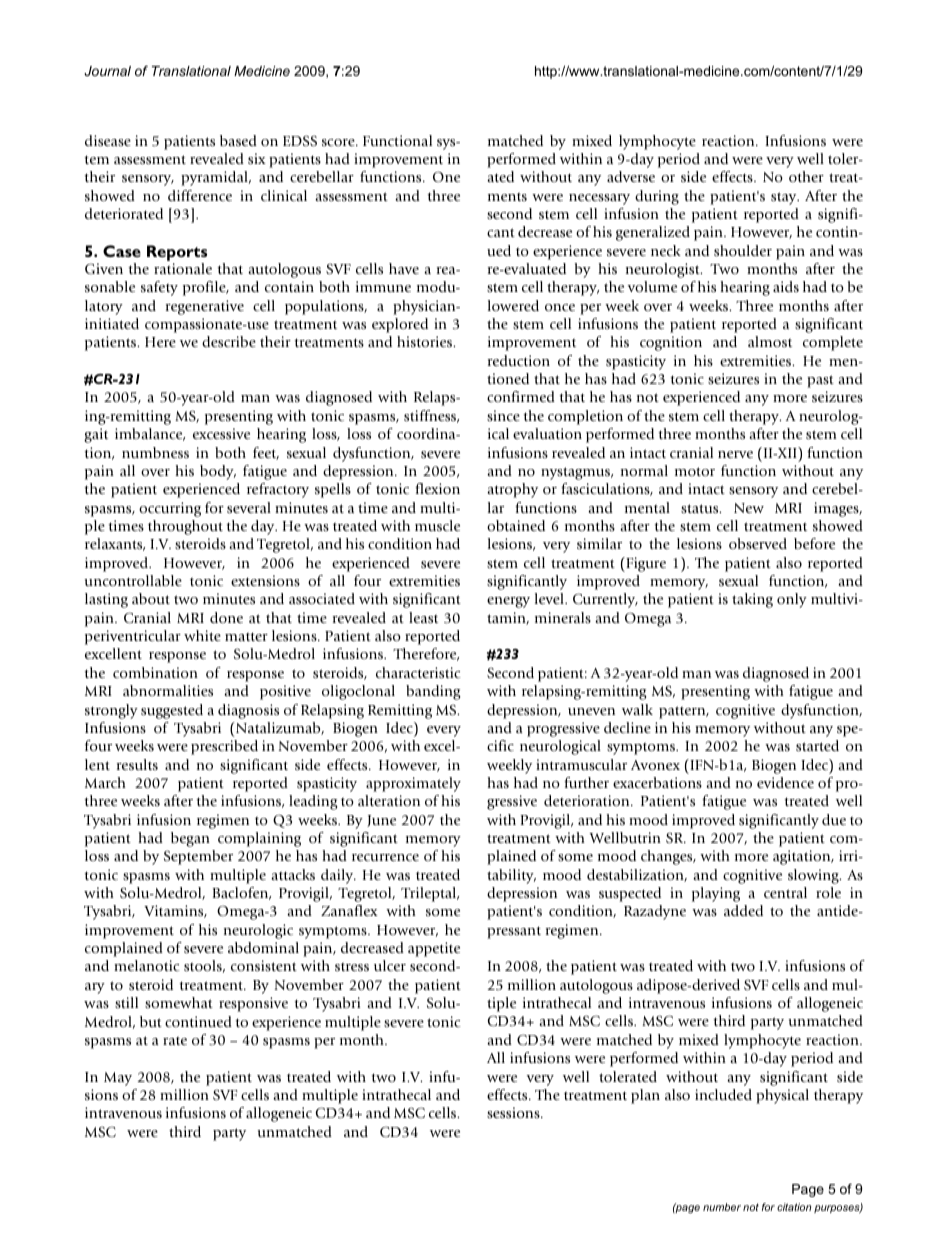 This screenshot has width=952, height=1237. I want to click on added, so click(743, 910).
